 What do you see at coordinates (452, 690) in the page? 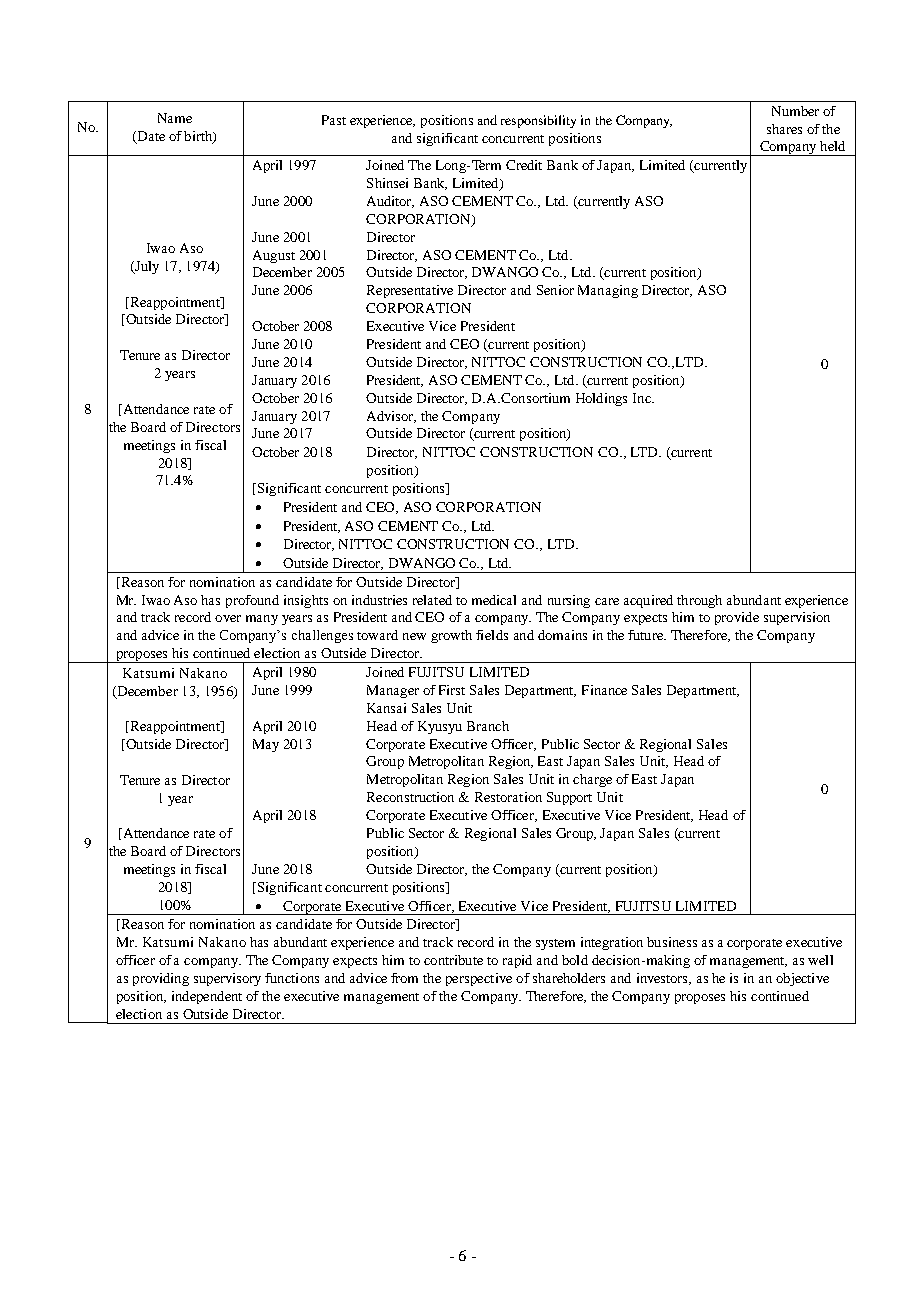
I see `First` at bounding box center [452, 690].
